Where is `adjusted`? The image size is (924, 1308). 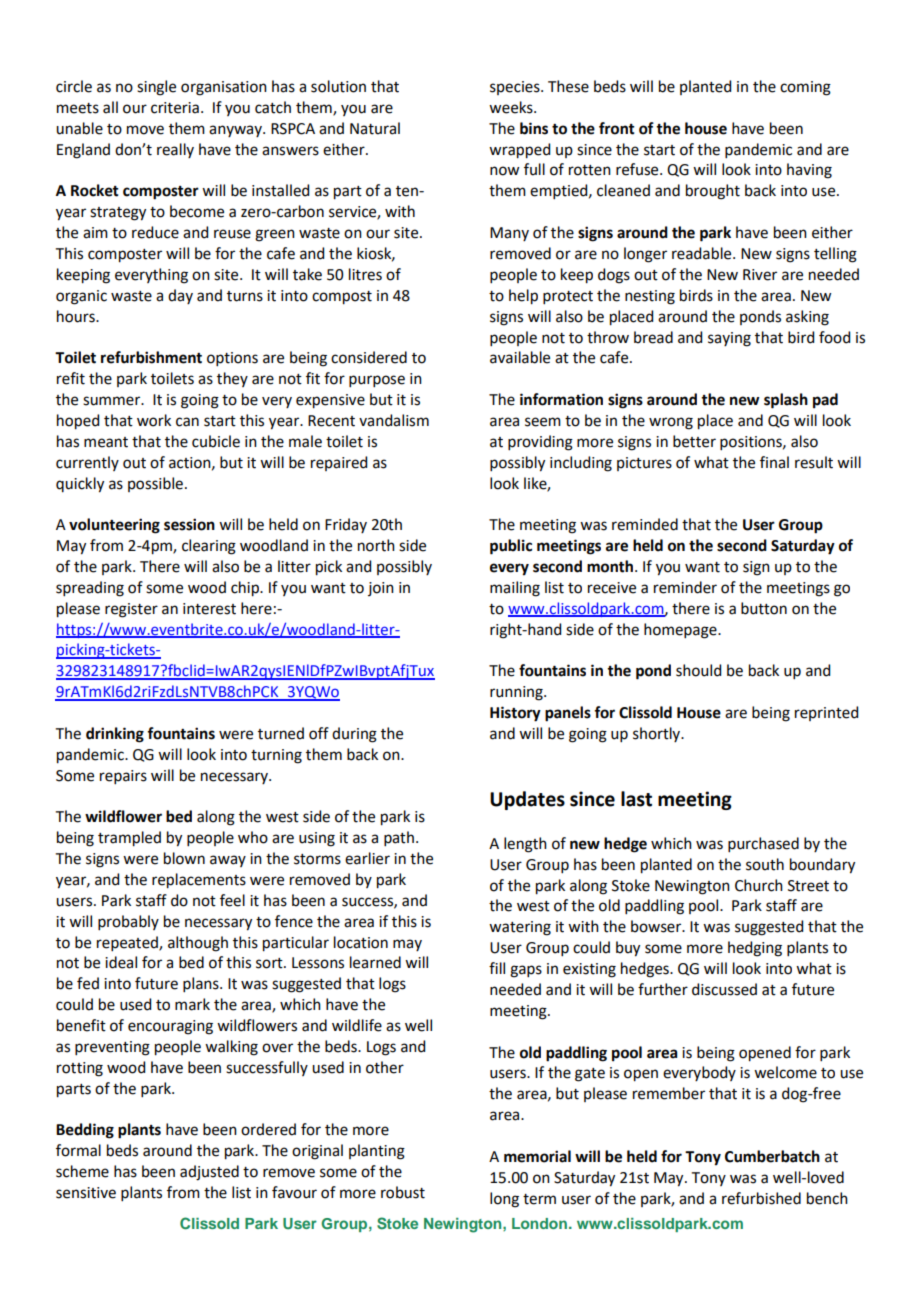
adjusted is located at coordinates (209, 1173).
